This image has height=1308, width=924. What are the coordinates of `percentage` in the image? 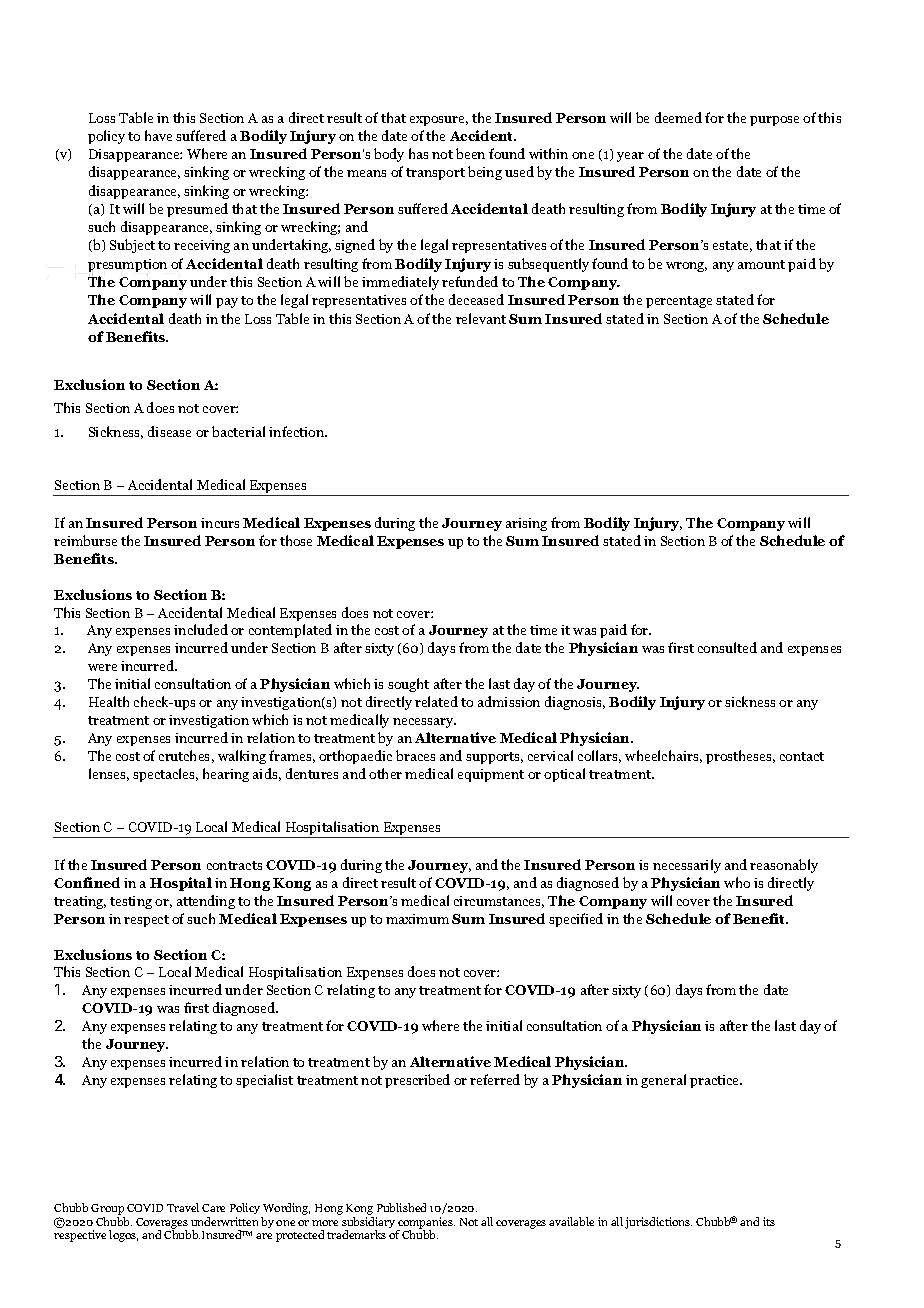 It's located at (679, 302).
